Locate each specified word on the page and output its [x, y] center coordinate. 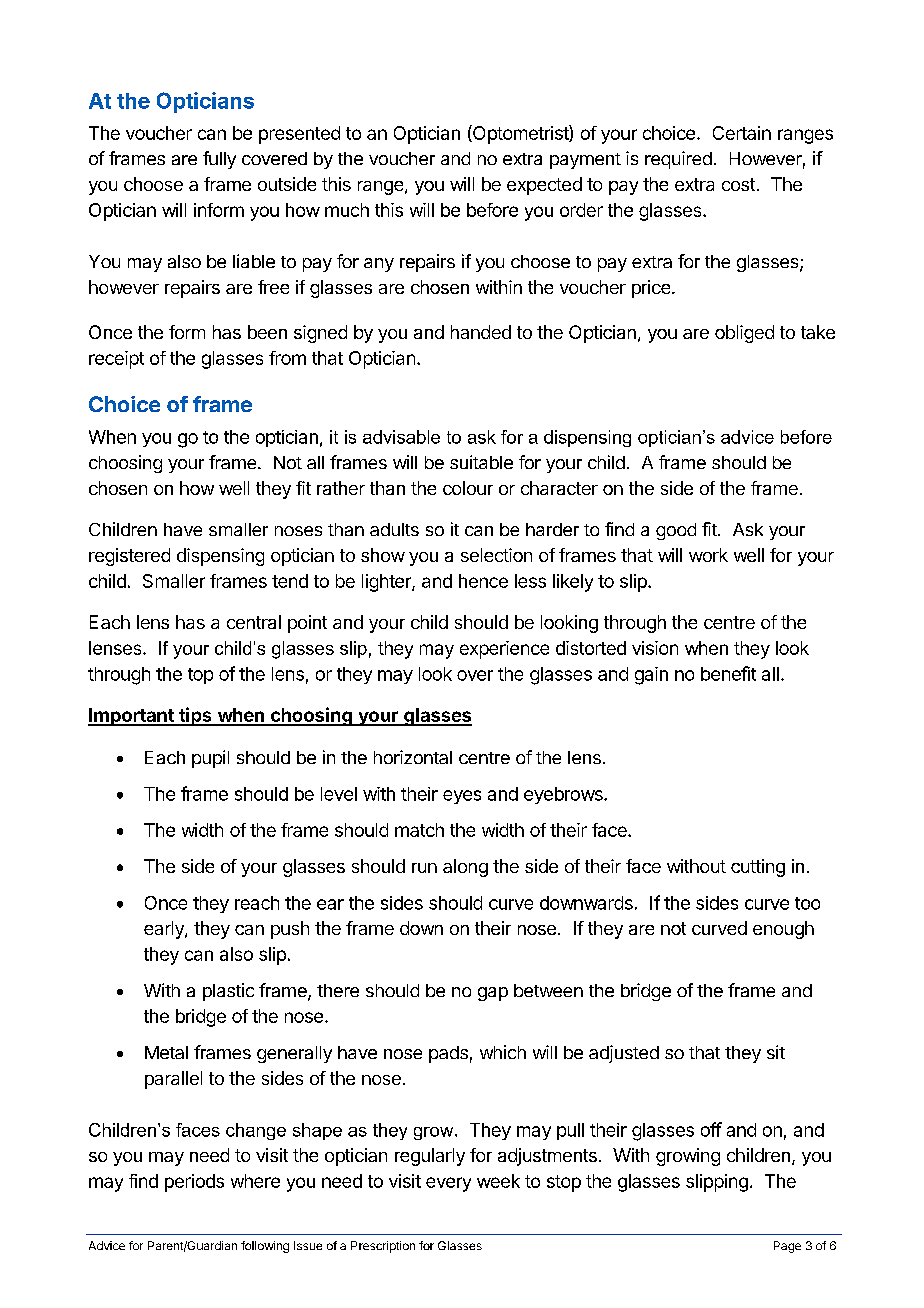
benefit [728, 673]
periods [194, 1183]
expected [544, 186]
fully [219, 160]
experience [504, 650]
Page [787, 1247]
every [448, 1184]
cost [738, 184]
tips [195, 716]
